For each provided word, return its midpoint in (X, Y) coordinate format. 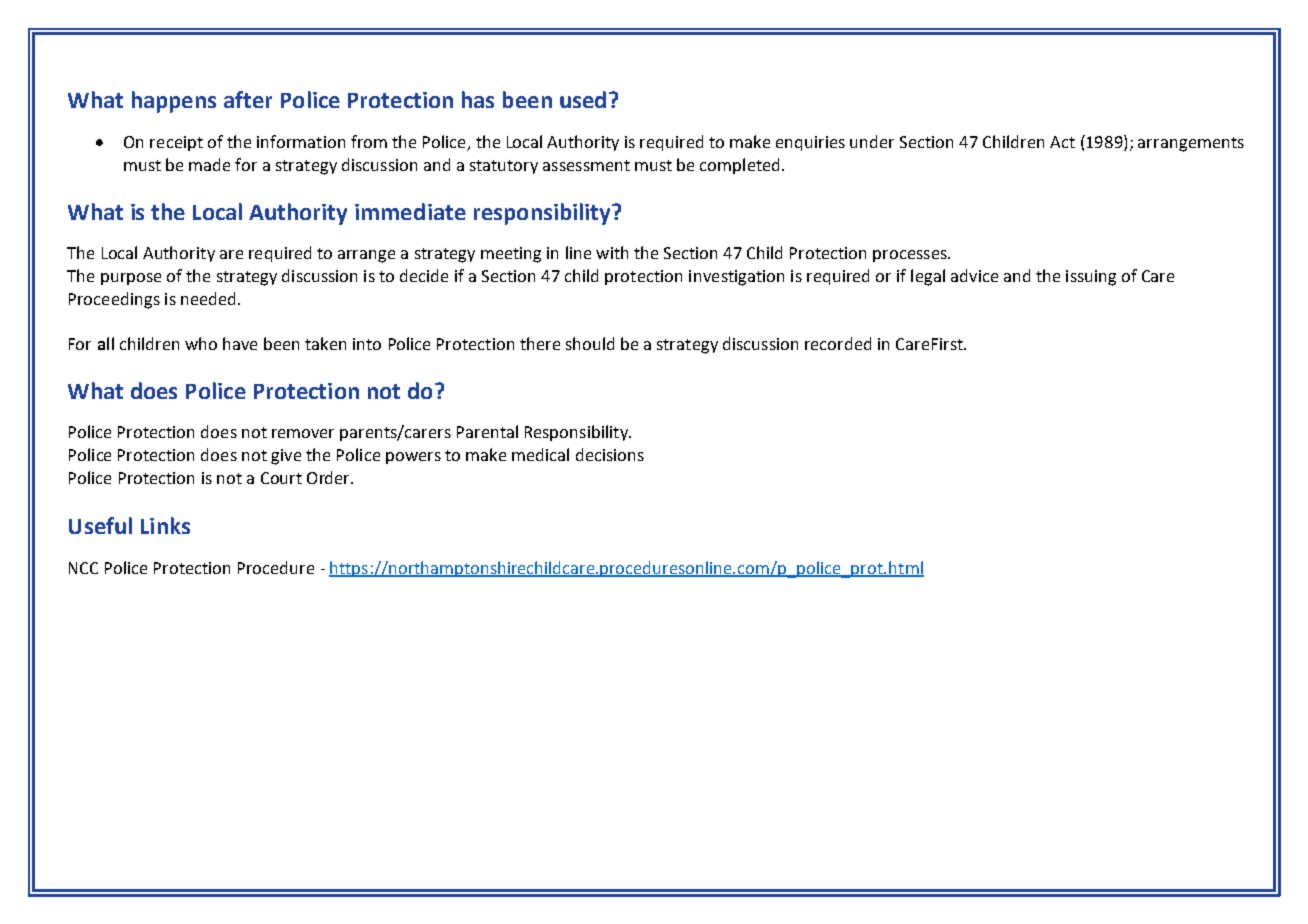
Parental (487, 431)
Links (165, 525)
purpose (131, 279)
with (612, 252)
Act (1062, 142)
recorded (838, 343)
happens (174, 102)
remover (303, 433)
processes (911, 256)
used (583, 99)
